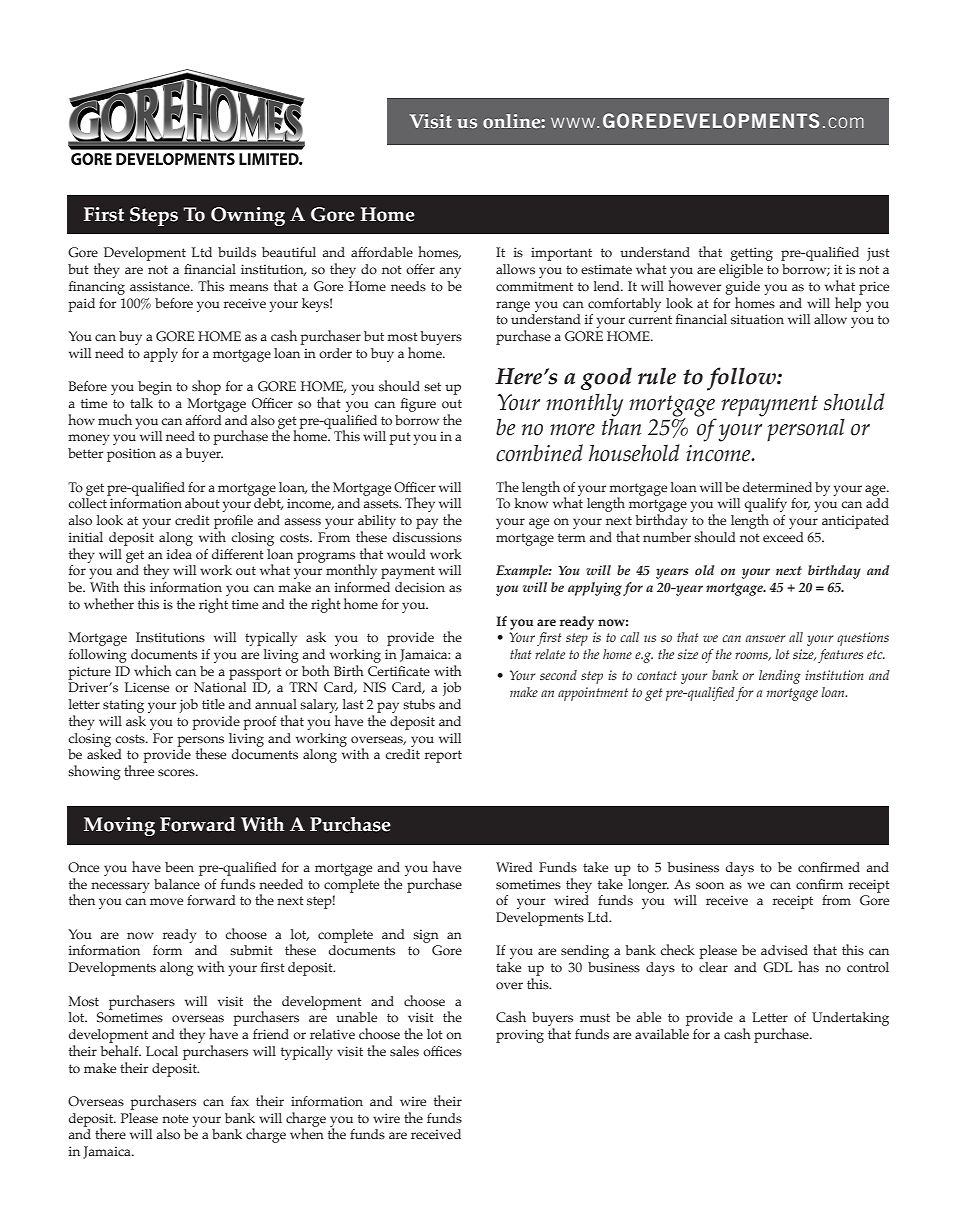 This document has height=1232, width=958. What do you see at coordinates (443, 756) in the document?
I see `report` at bounding box center [443, 756].
